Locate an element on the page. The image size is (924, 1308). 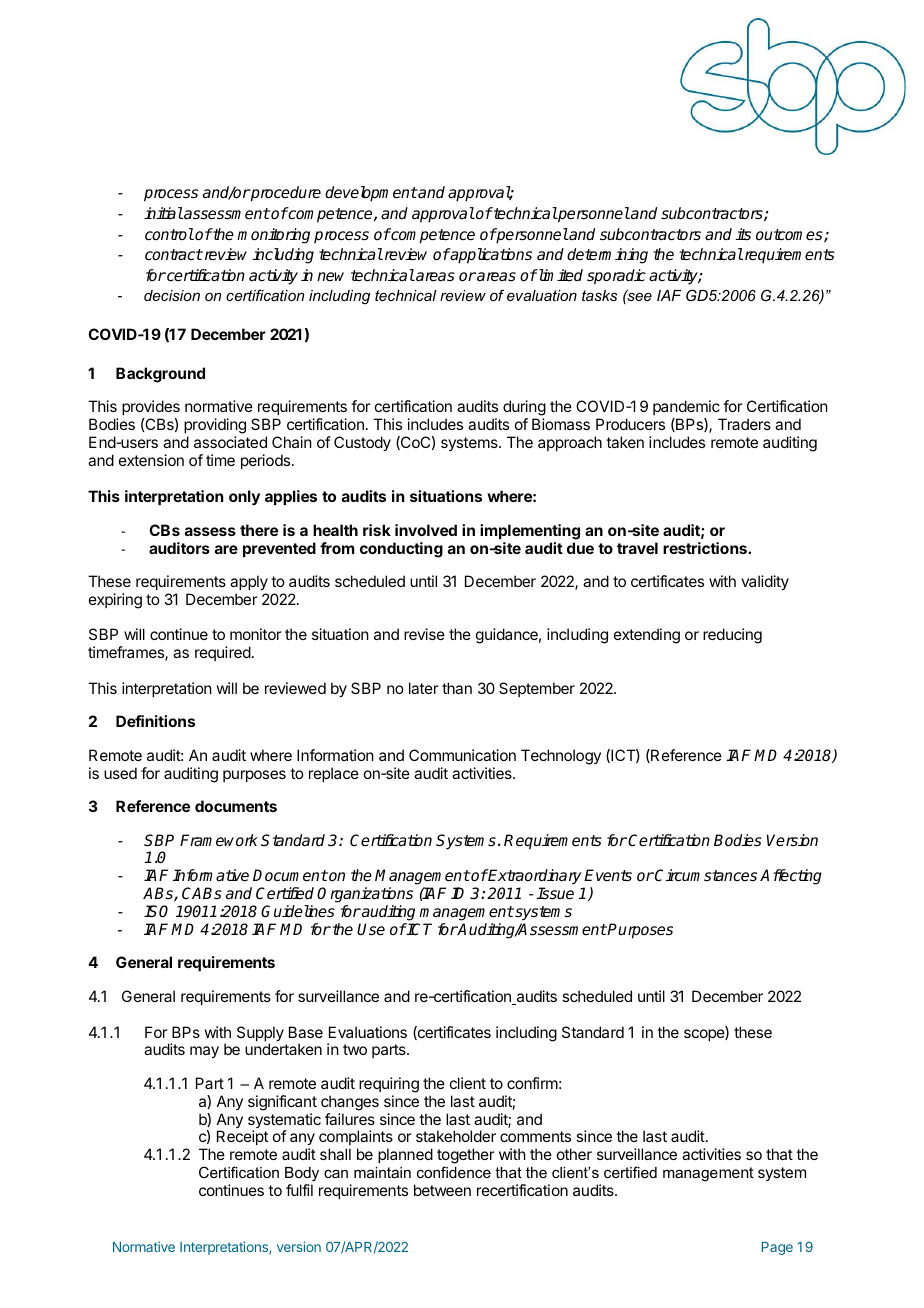
fulfil is located at coordinates (299, 1190).
